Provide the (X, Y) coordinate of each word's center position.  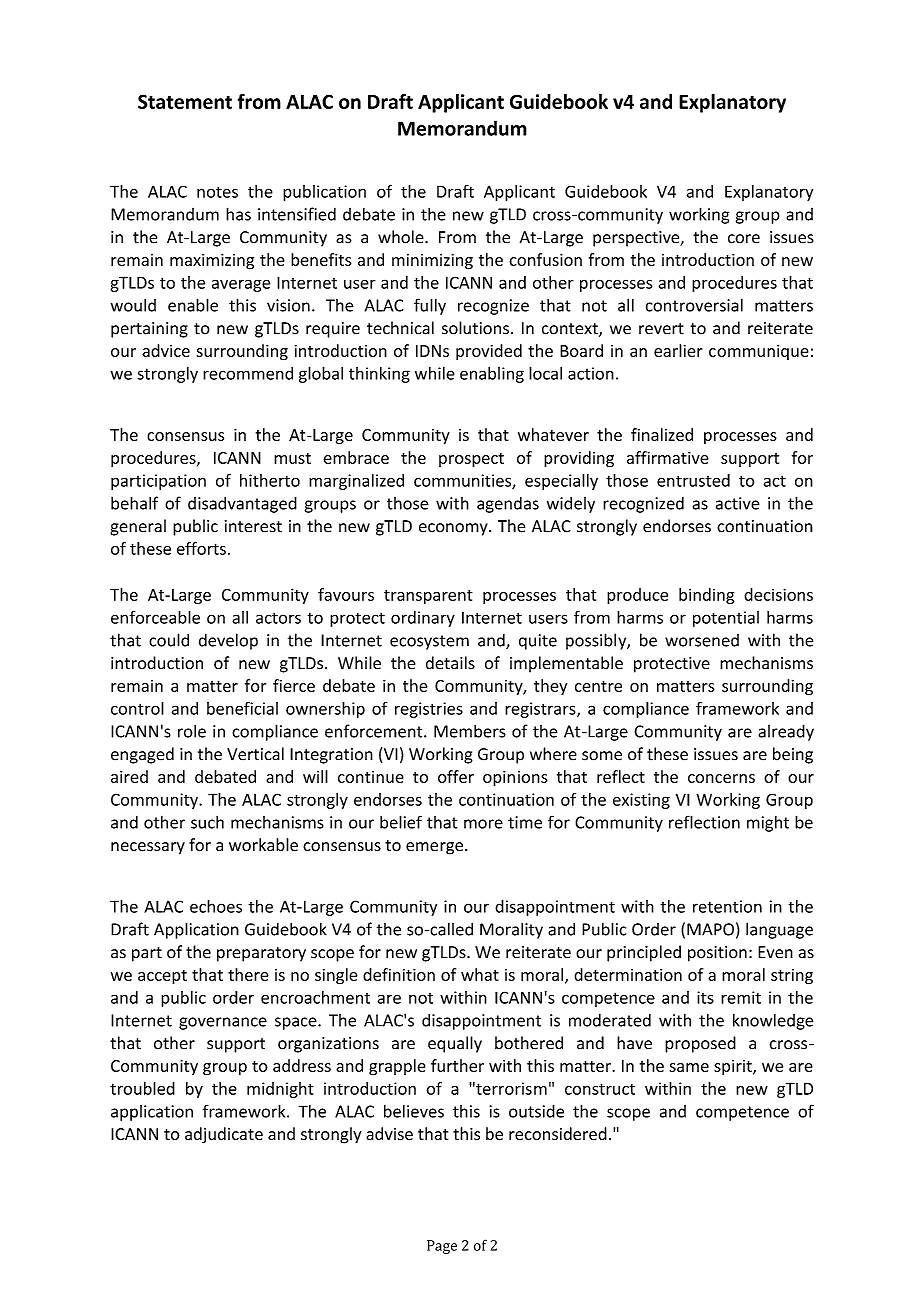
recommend (248, 373)
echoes (216, 906)
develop (228, 641)
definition (399, 974)
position (717, 954)
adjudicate (224, 1135)
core (744, 239)
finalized (662, 434)
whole (402, 237)
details (450, 663)
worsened (702, 640)
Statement (185, 101)
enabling (492, 375)
